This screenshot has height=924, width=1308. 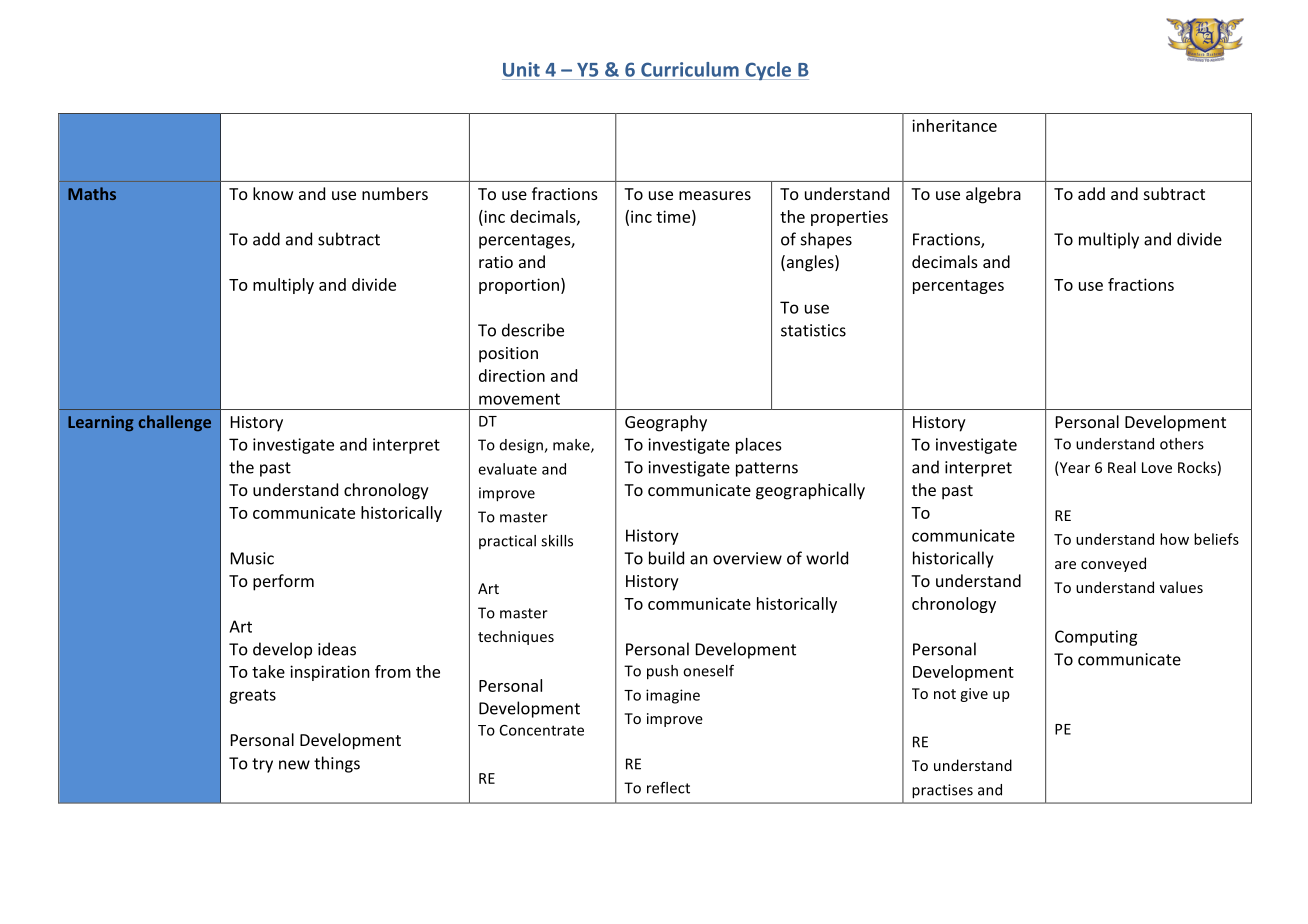 What do you see at coordinates (521, 69) in the screenshot?
I see `Unit` at bounding box center [521, 69].
